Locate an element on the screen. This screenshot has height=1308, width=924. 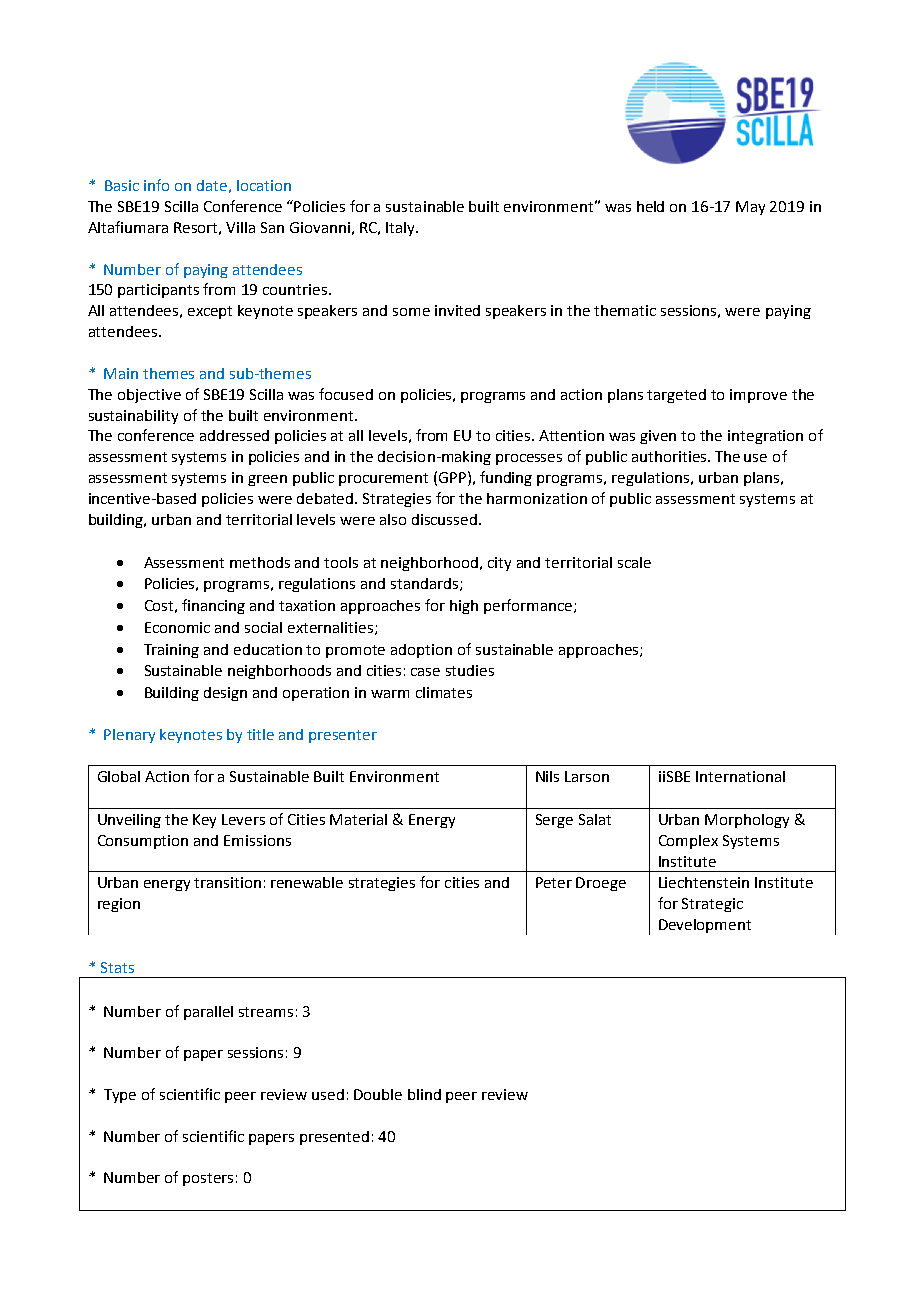
Training is located at coordinates (171, 651).
